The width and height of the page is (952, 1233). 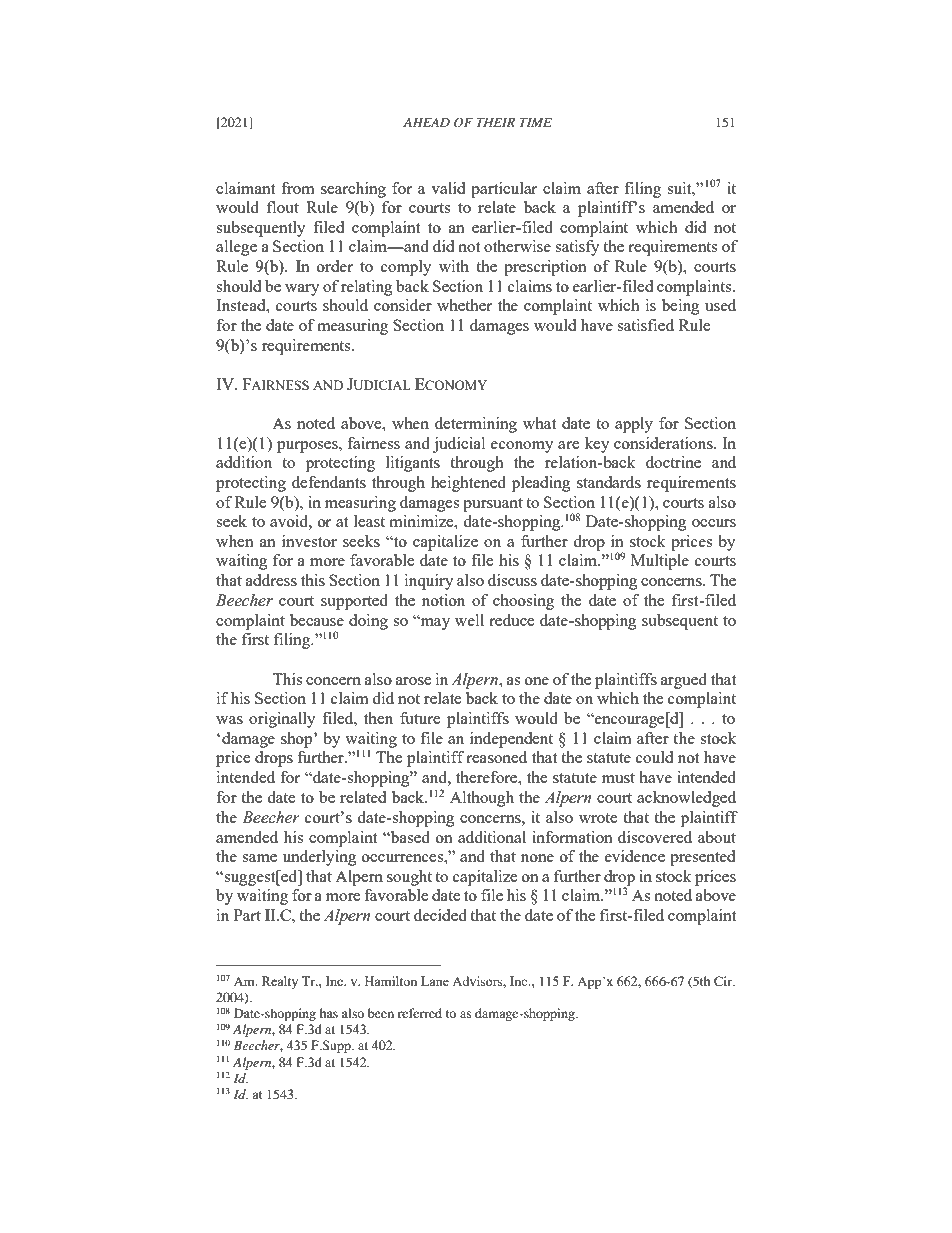 I want to click on argued, so click(x=684, y=681).
